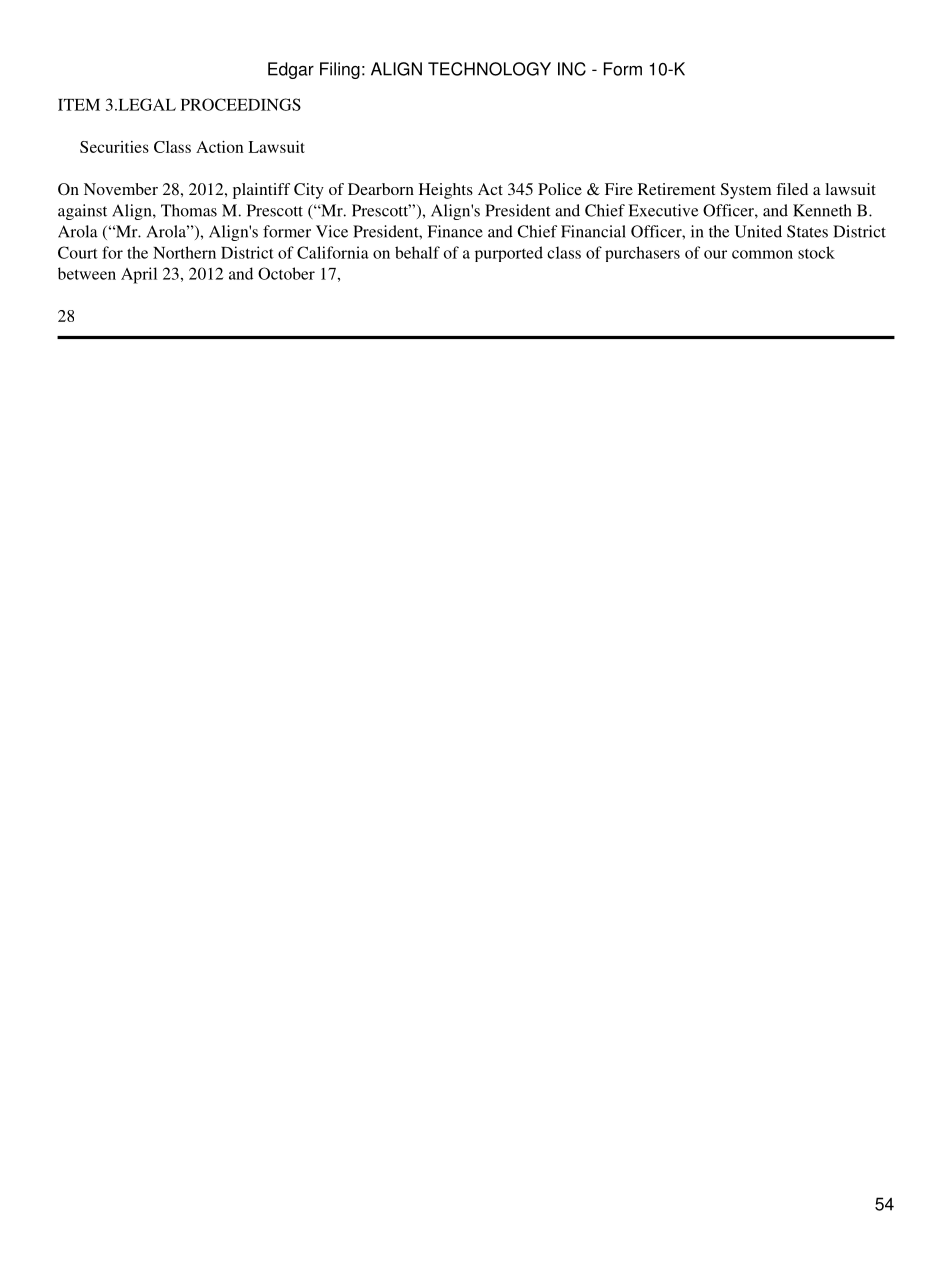 This image has height=1268, width=952. I want to click on United, so click(758, 231).
